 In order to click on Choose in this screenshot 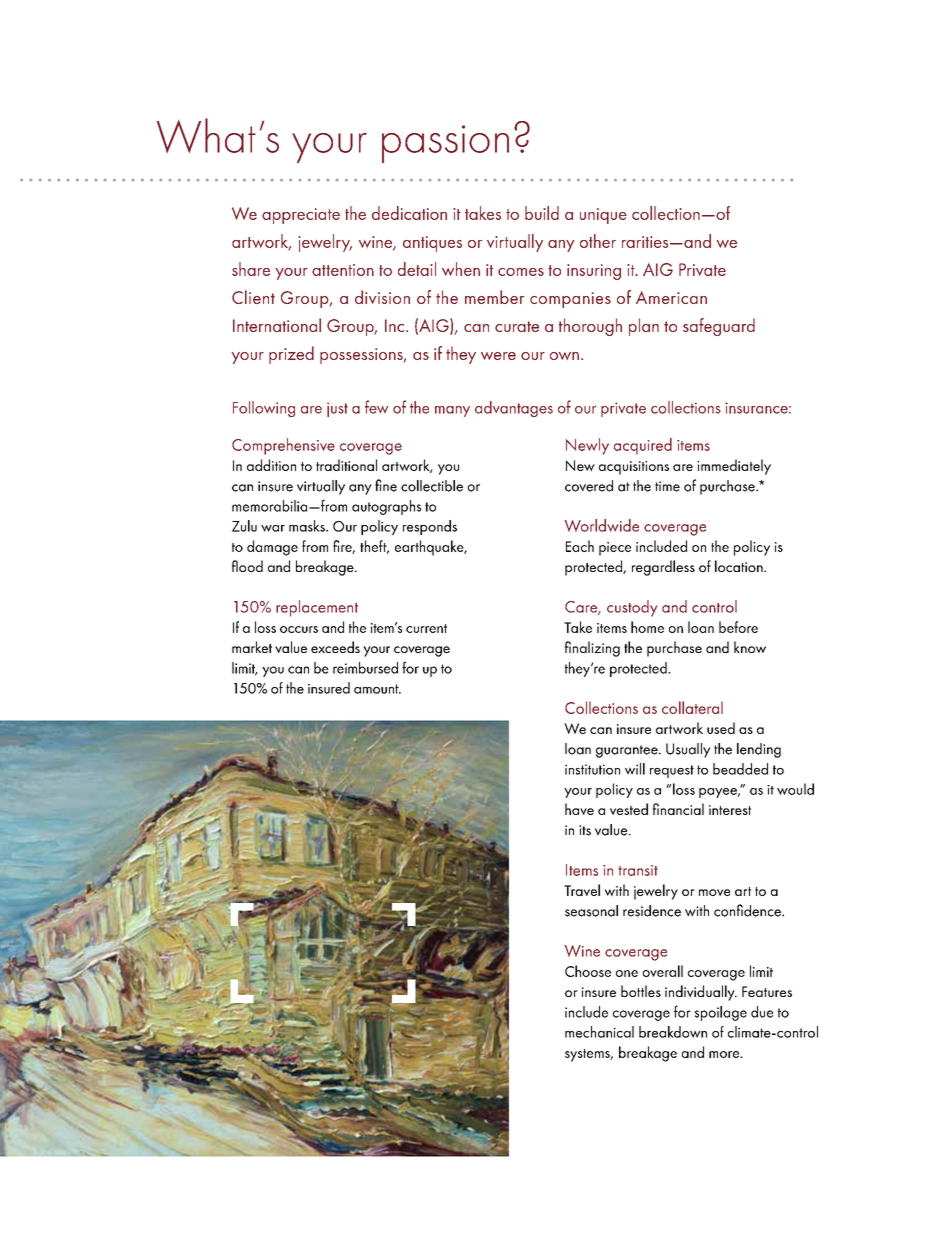, I will do `click(588, 971)`.
